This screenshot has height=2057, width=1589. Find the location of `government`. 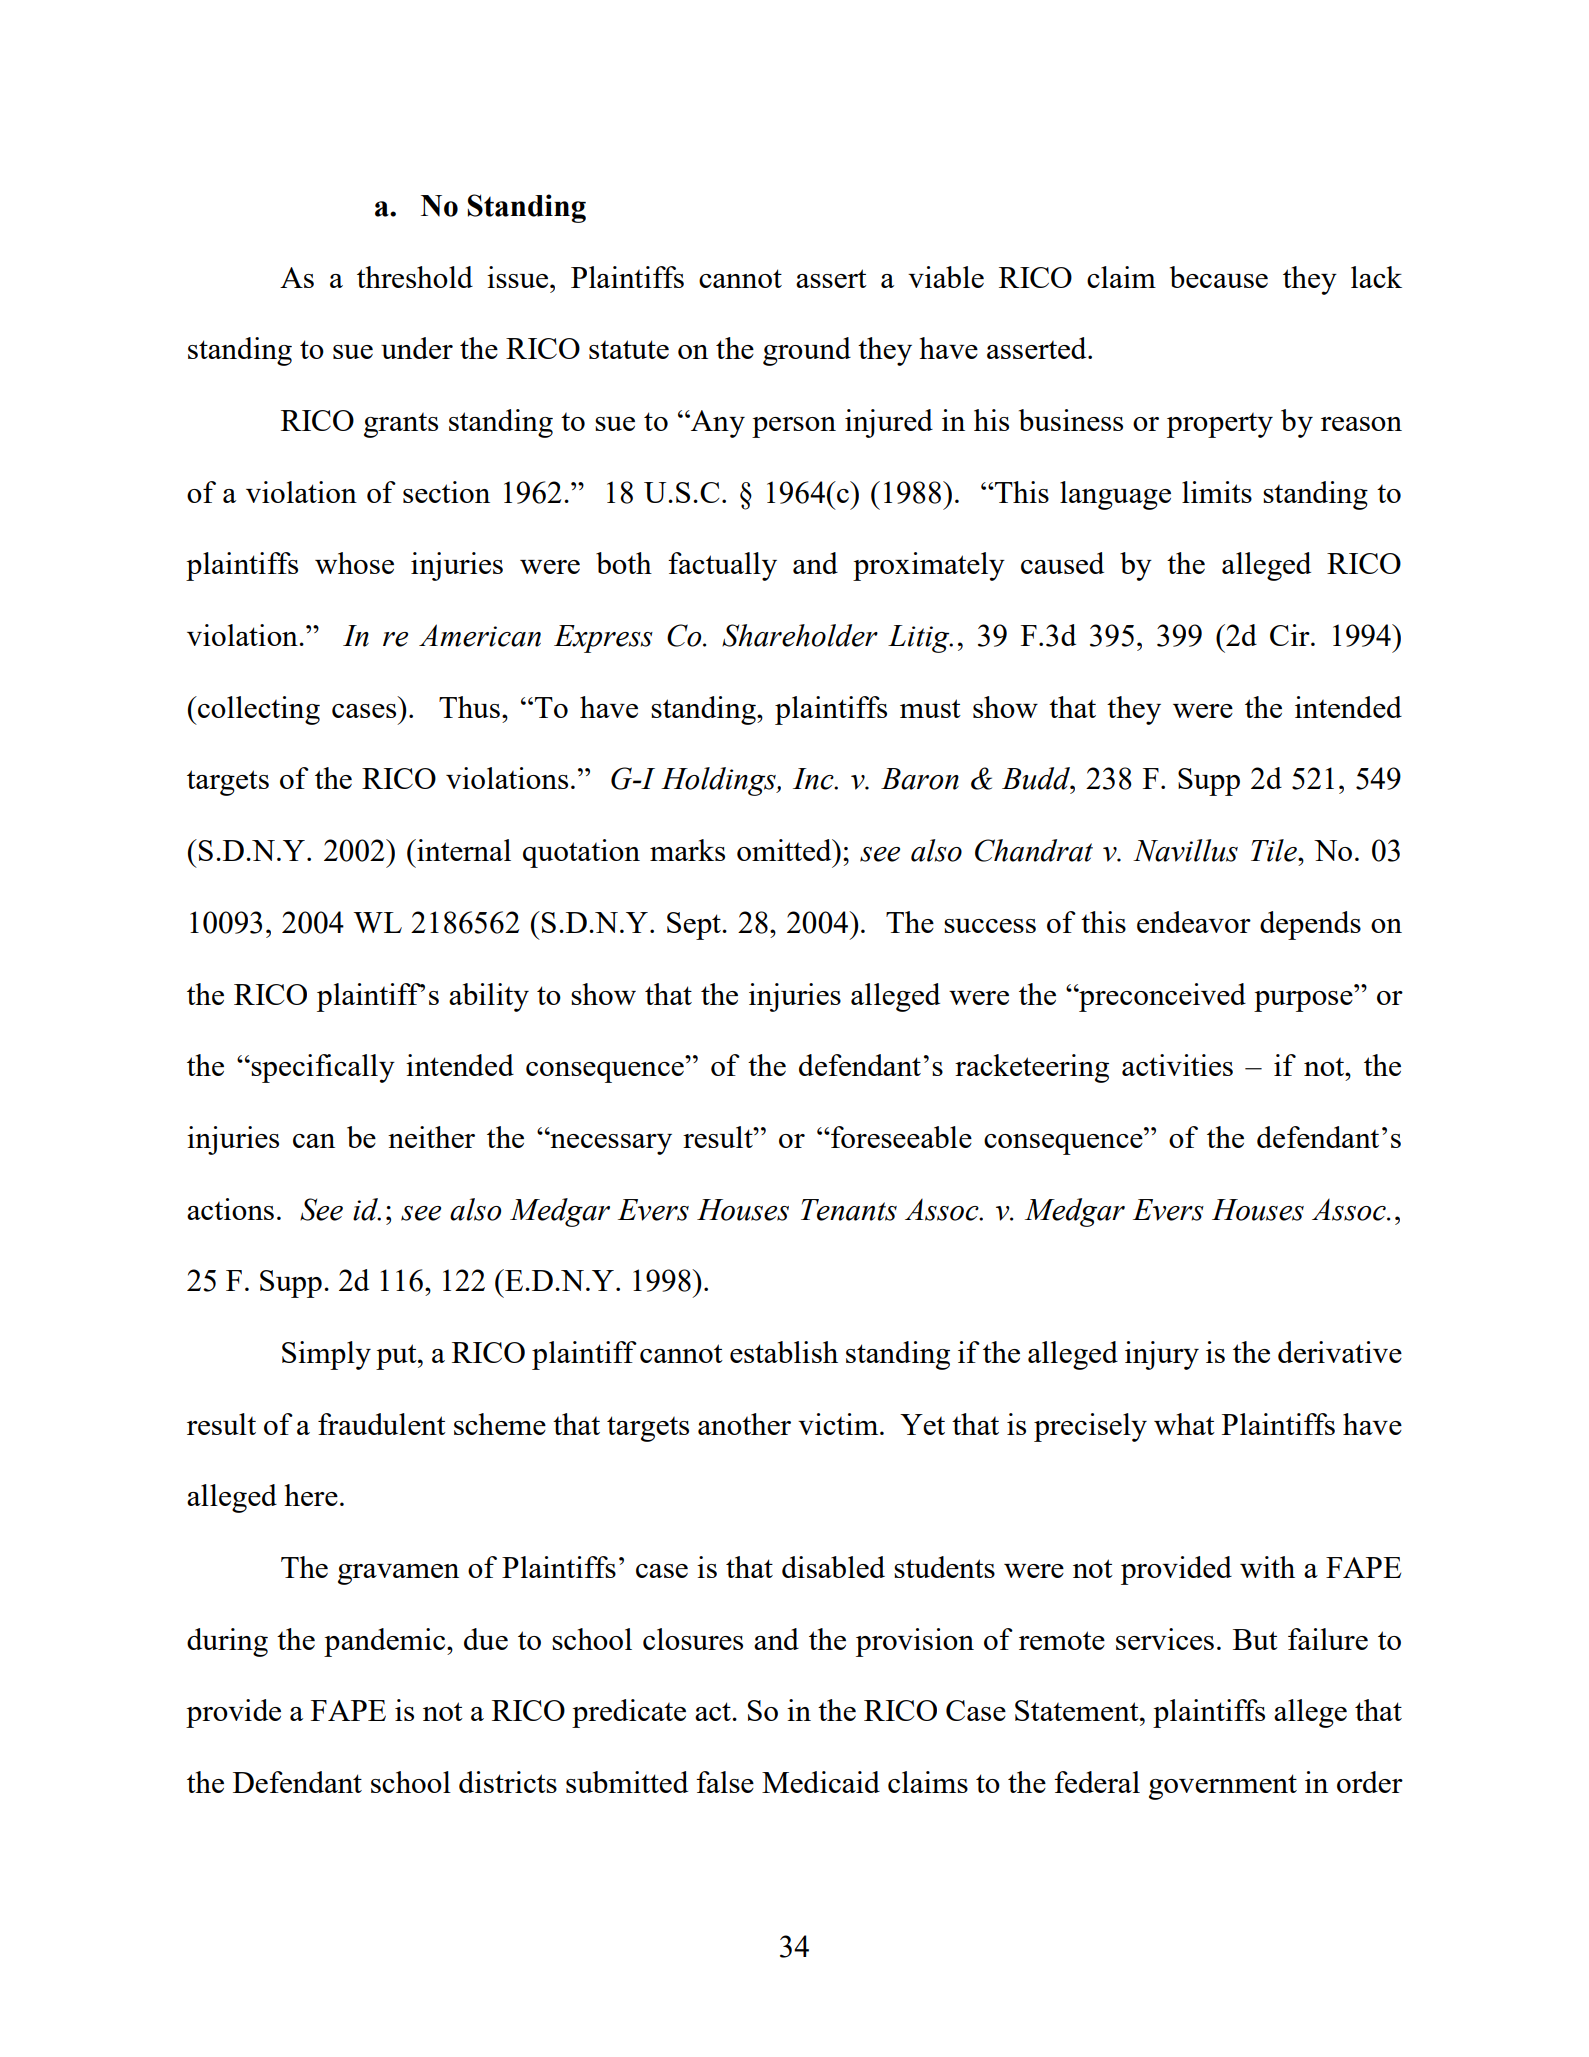

government is located at coordinates (1223, 1787).
